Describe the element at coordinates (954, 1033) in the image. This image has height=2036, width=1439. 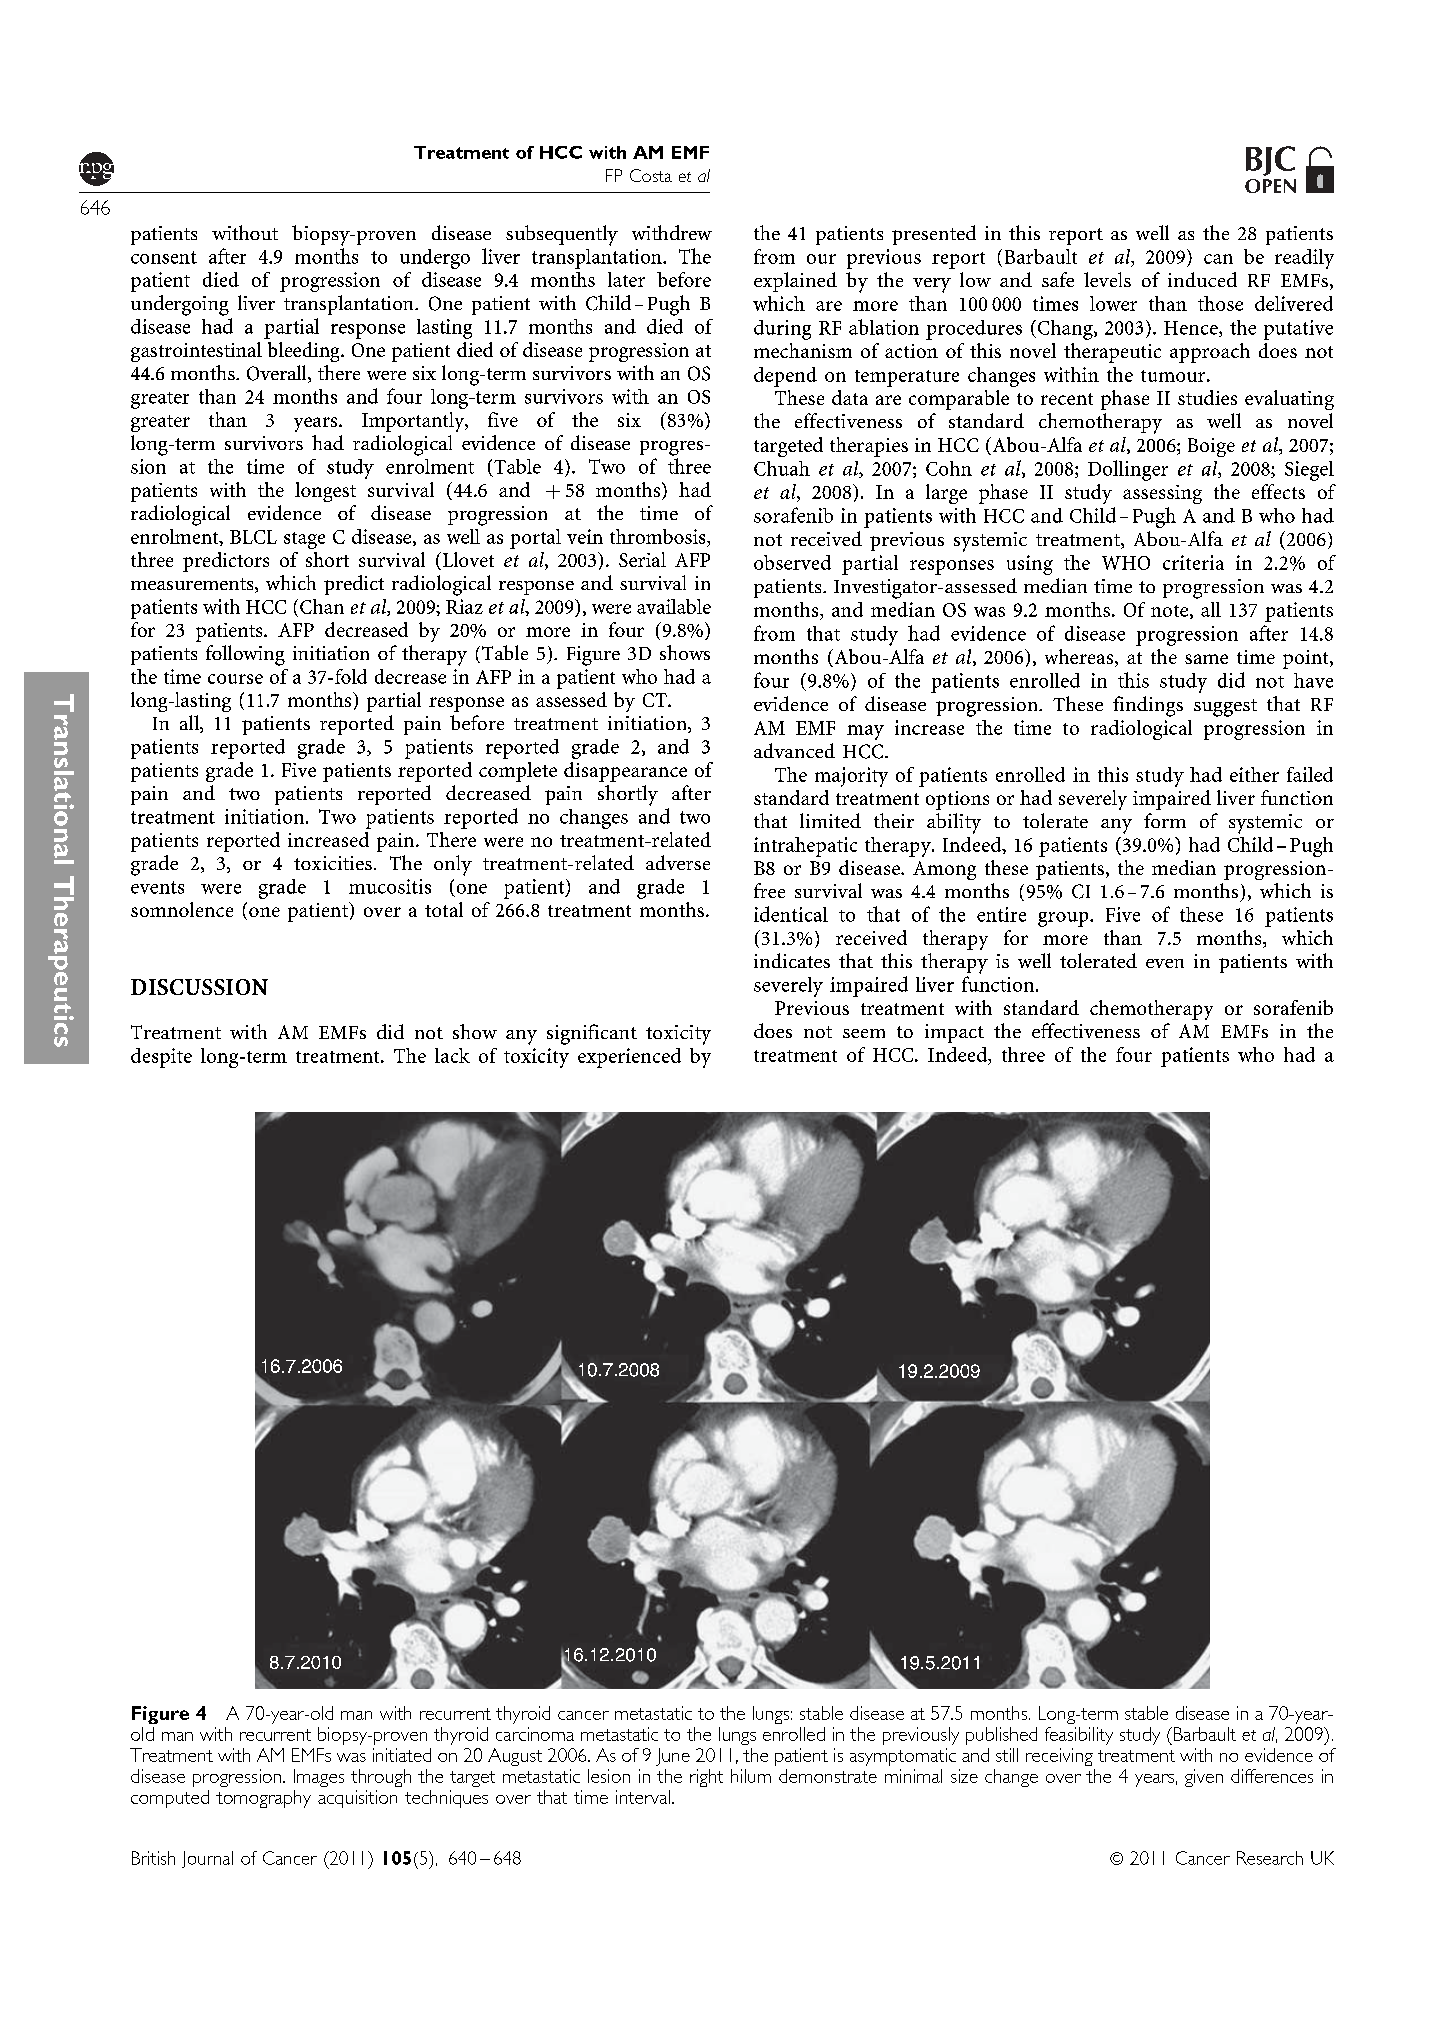
I see `impact` at that location.
